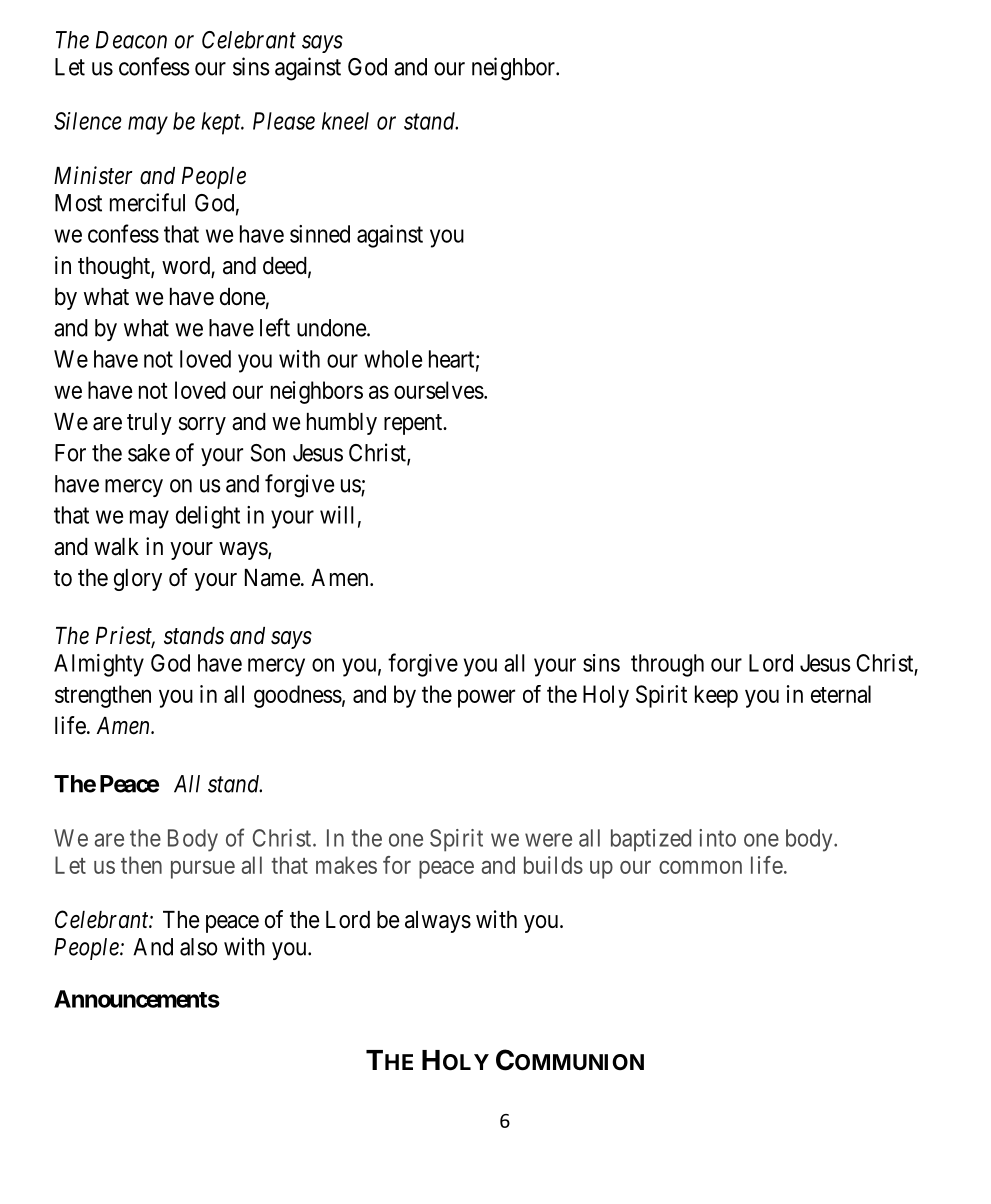 Image resolution: width=991 pixels, height=1204 pixels. Describe the element at coordinates (553, 865) in the image. I see `builds` at that location.
